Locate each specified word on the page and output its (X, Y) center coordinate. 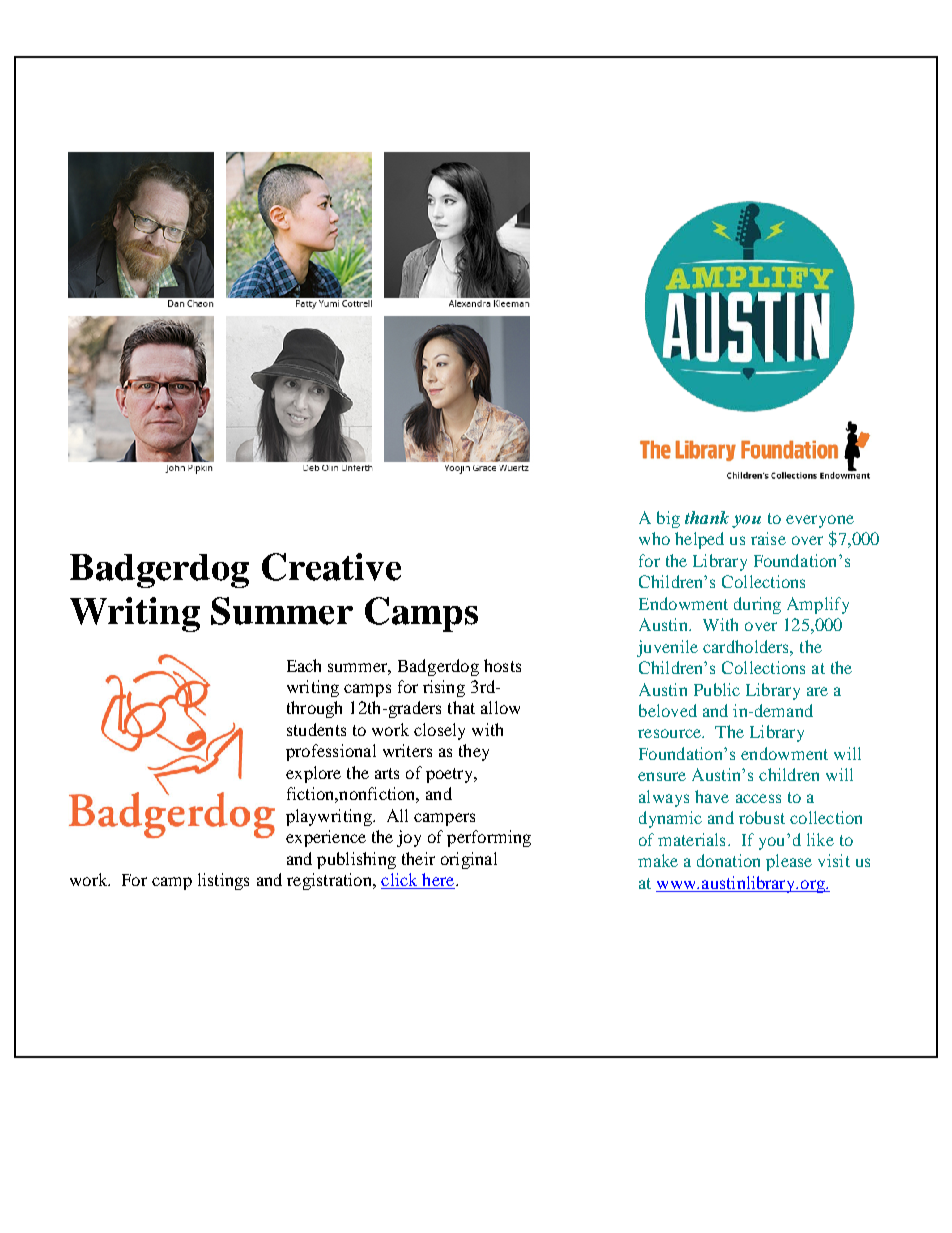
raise (768, 538)
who (654, 538)
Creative (331, 567)
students (316, 729)
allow (500, 707)
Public (717, 689)
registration (330, 881)
